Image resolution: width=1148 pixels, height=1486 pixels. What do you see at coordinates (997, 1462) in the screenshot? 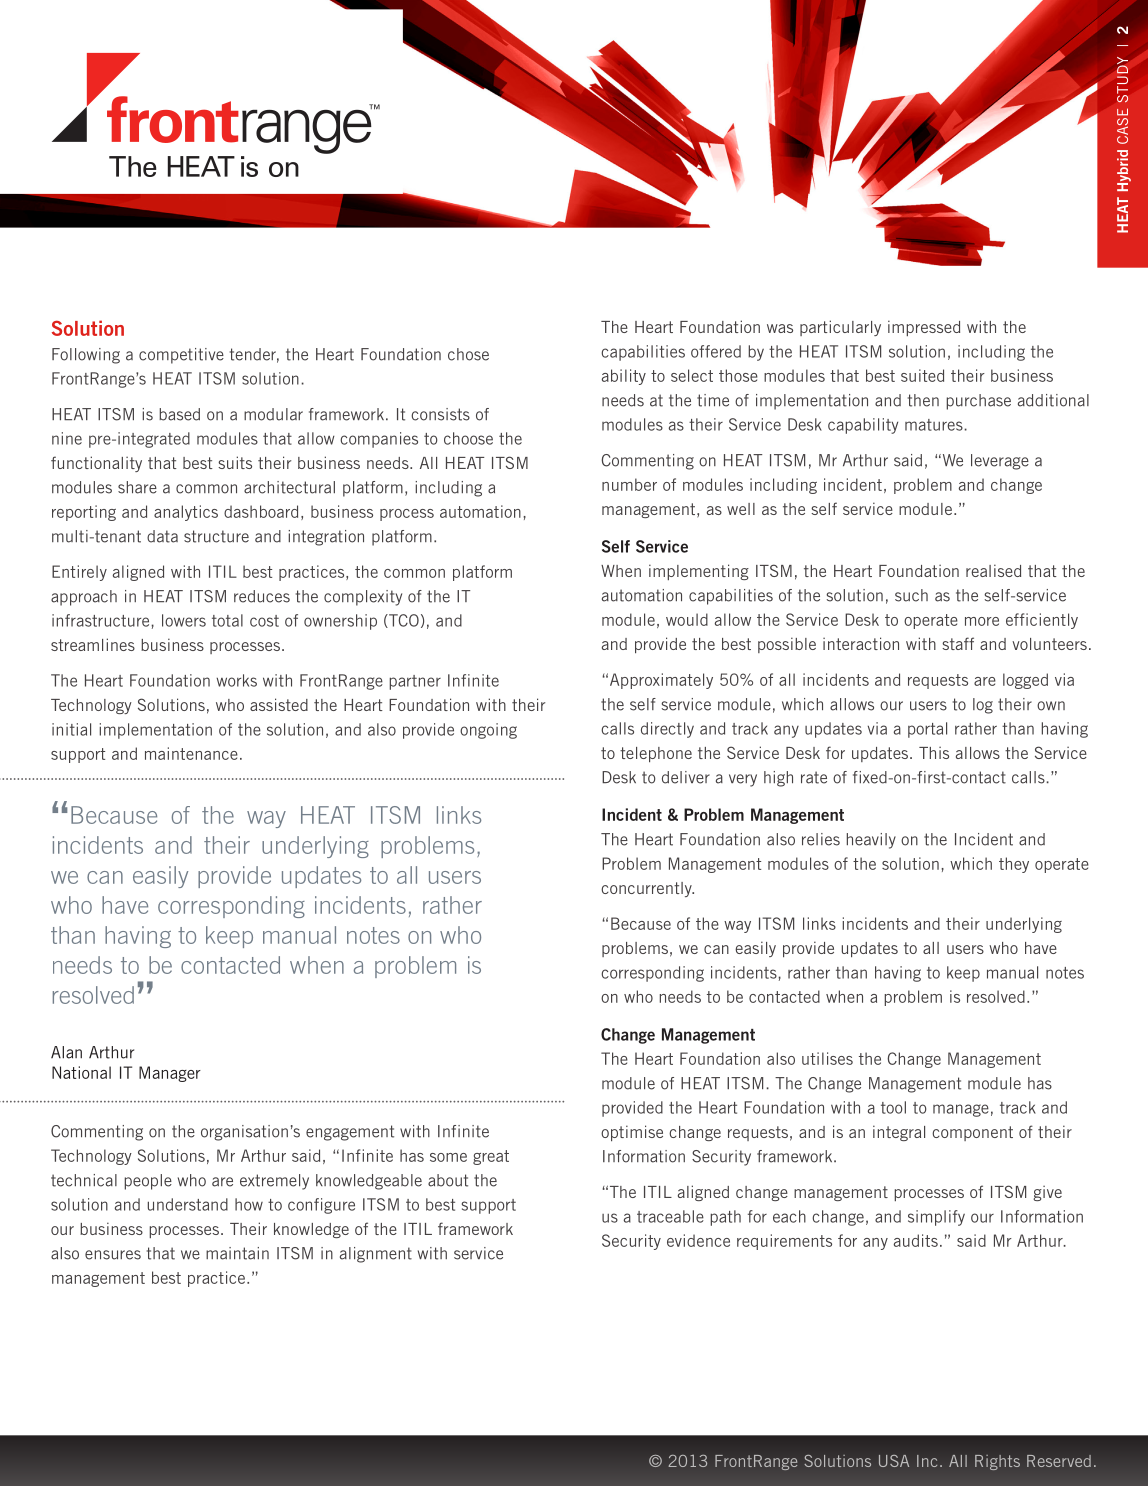
I see `Rights` at bounding box center [997, 1462].
